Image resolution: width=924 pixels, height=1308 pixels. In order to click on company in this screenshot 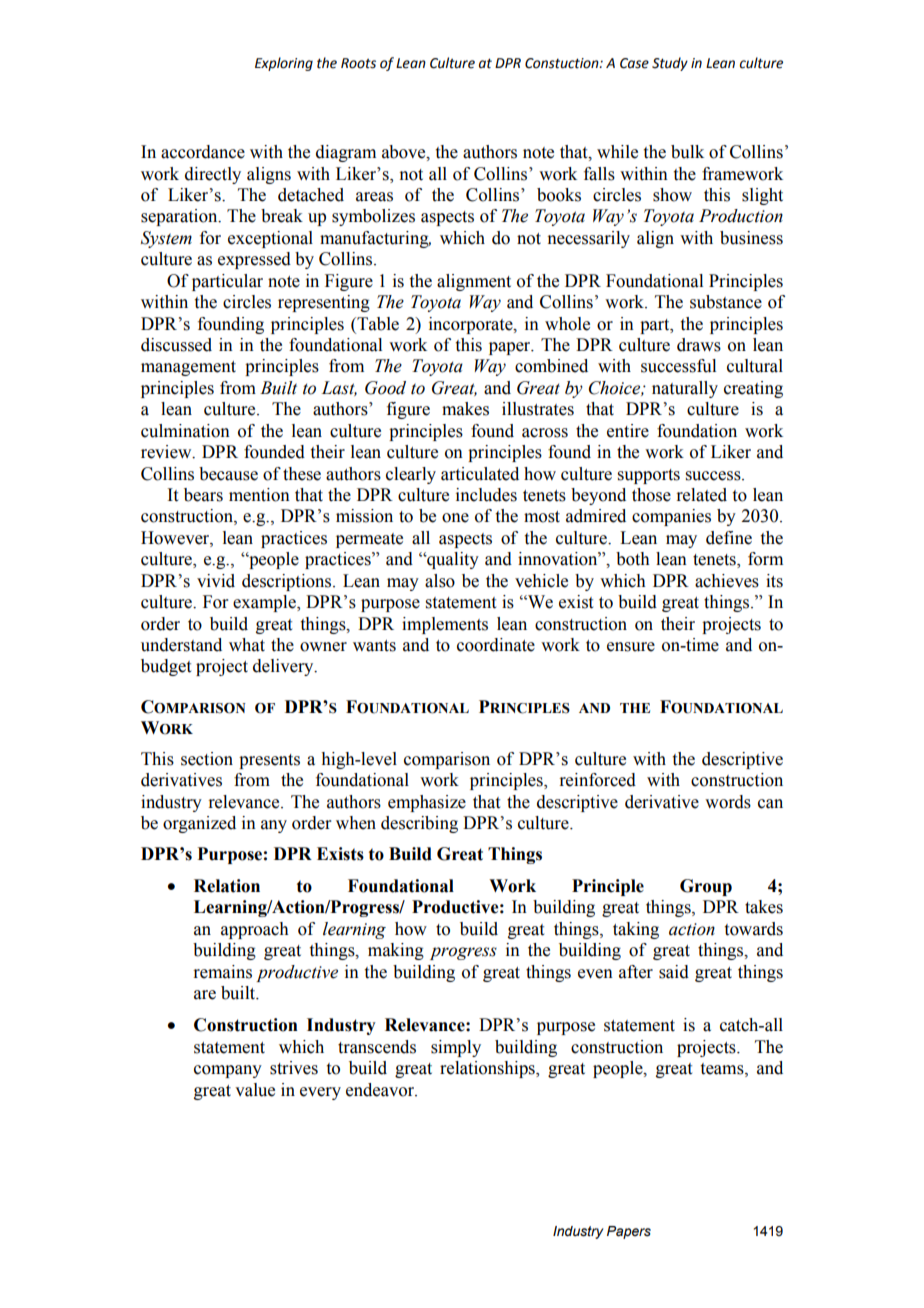, I will do `click(228, 1071)`.
